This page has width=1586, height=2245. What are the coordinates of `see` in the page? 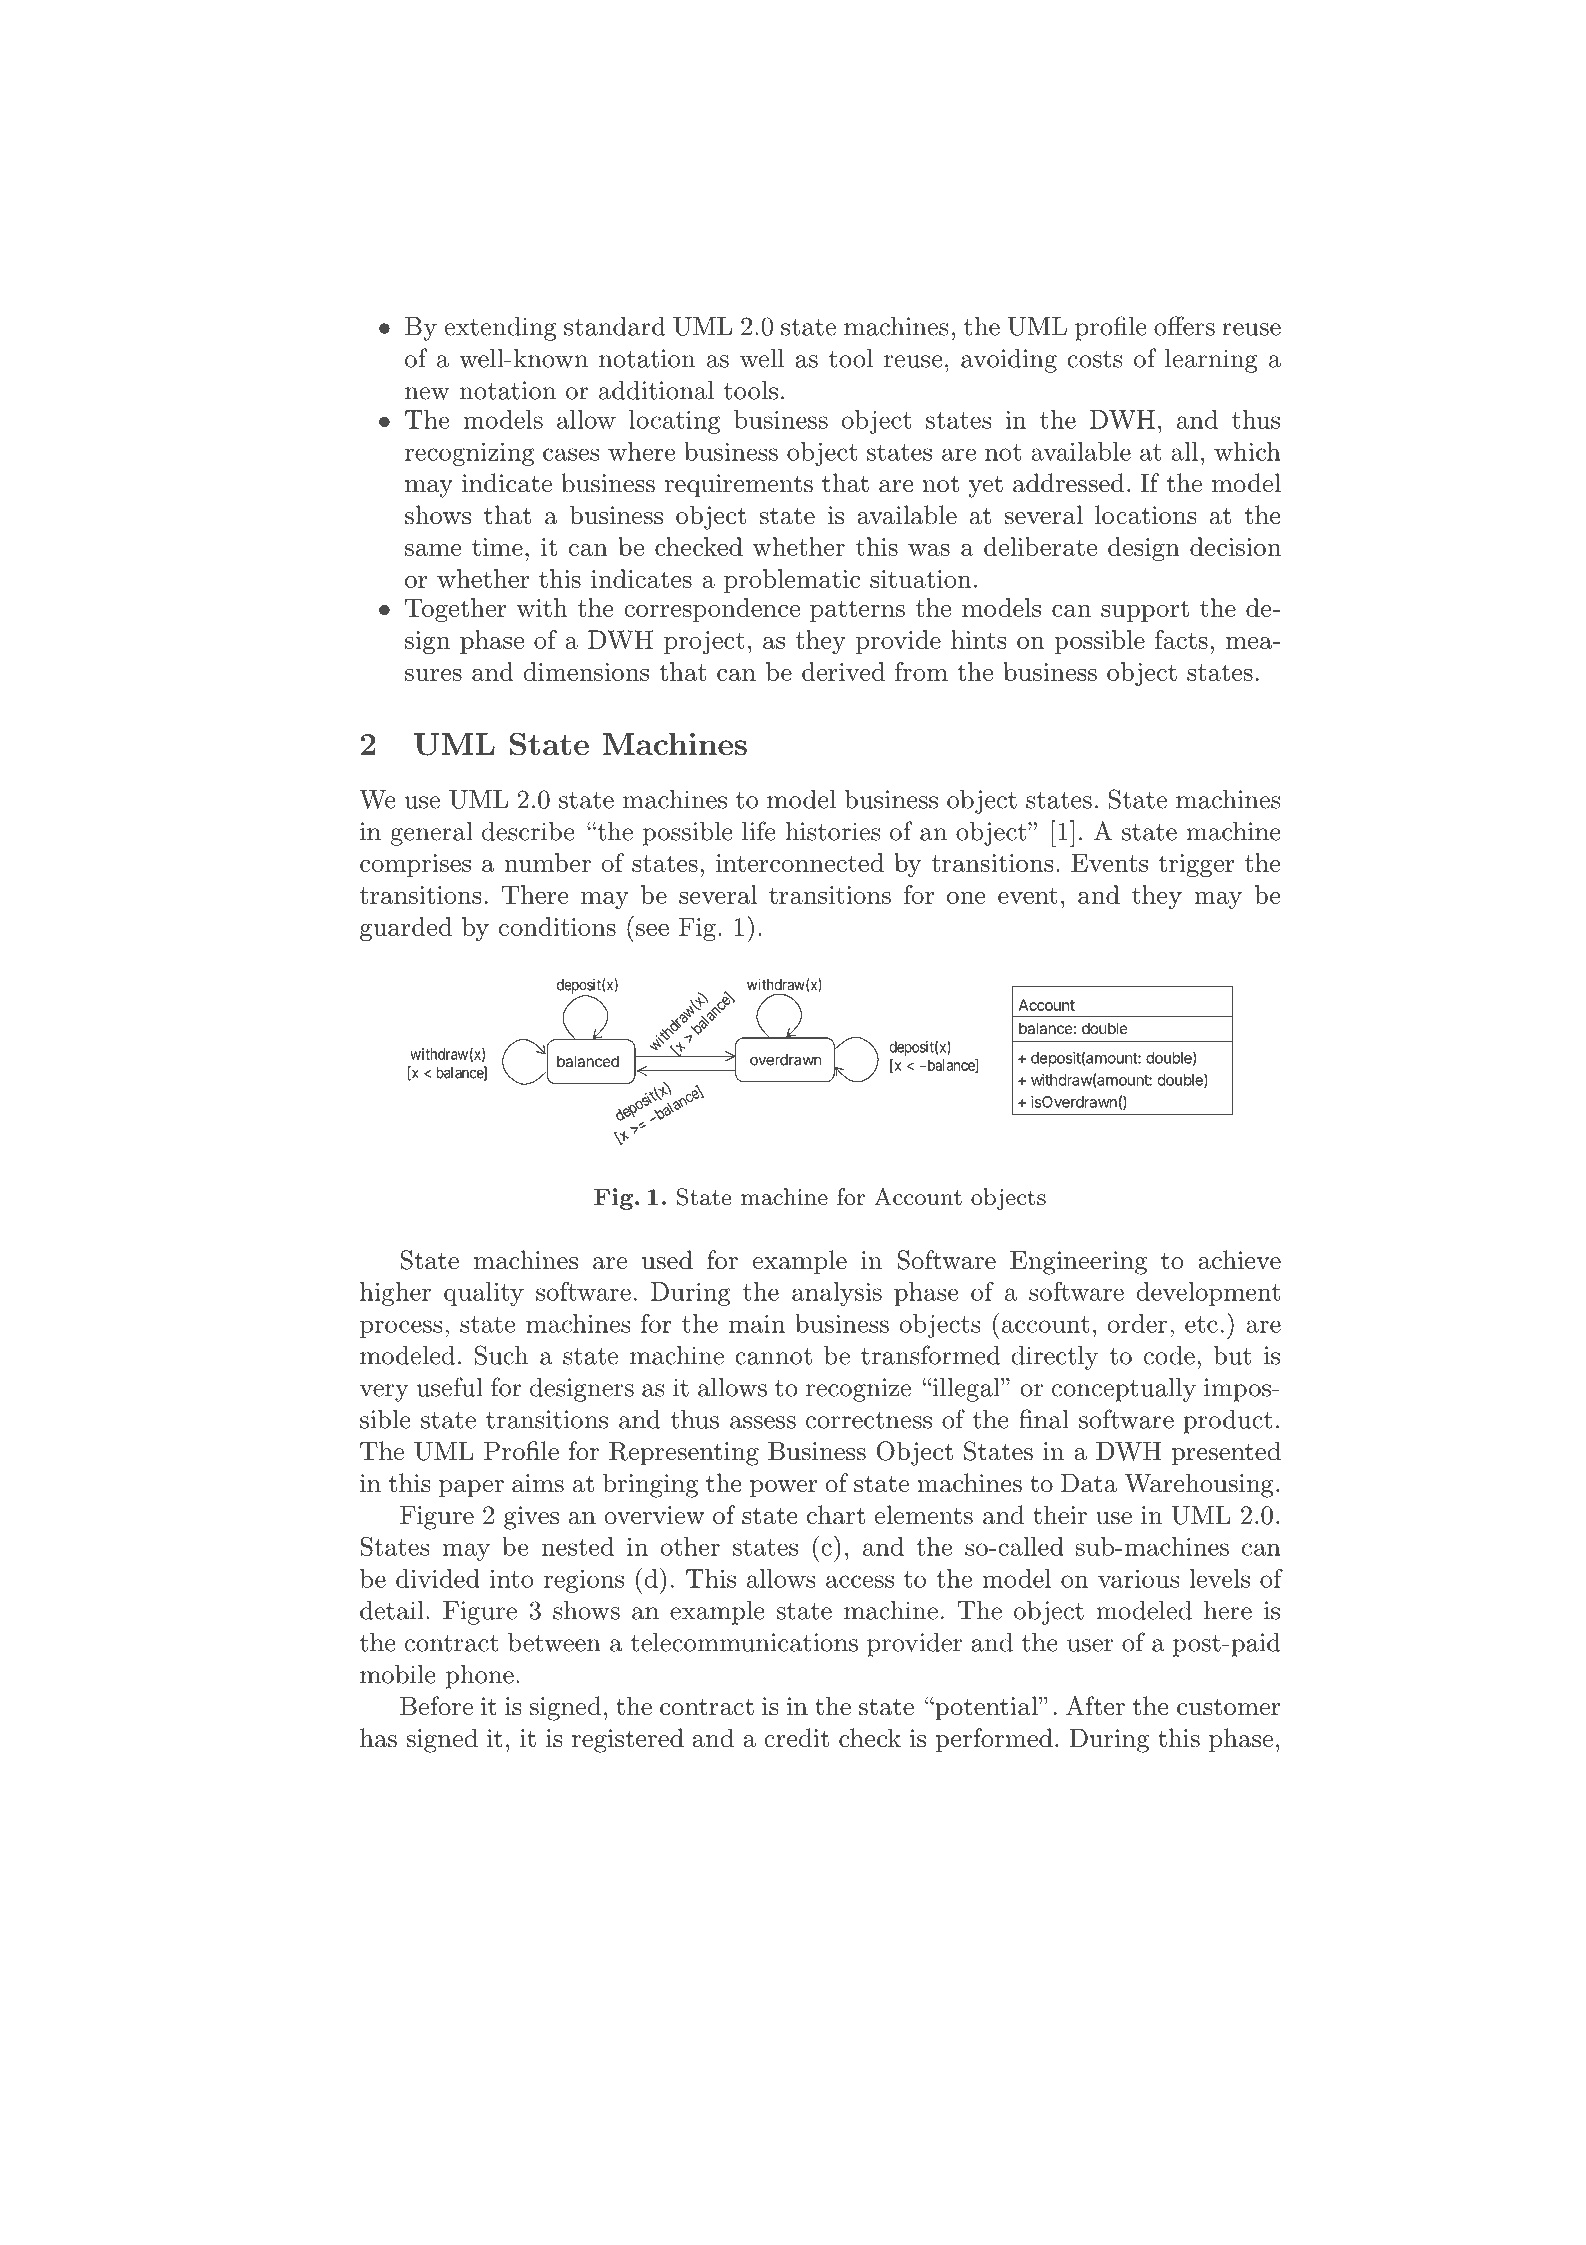 It's located at (652, 930).
